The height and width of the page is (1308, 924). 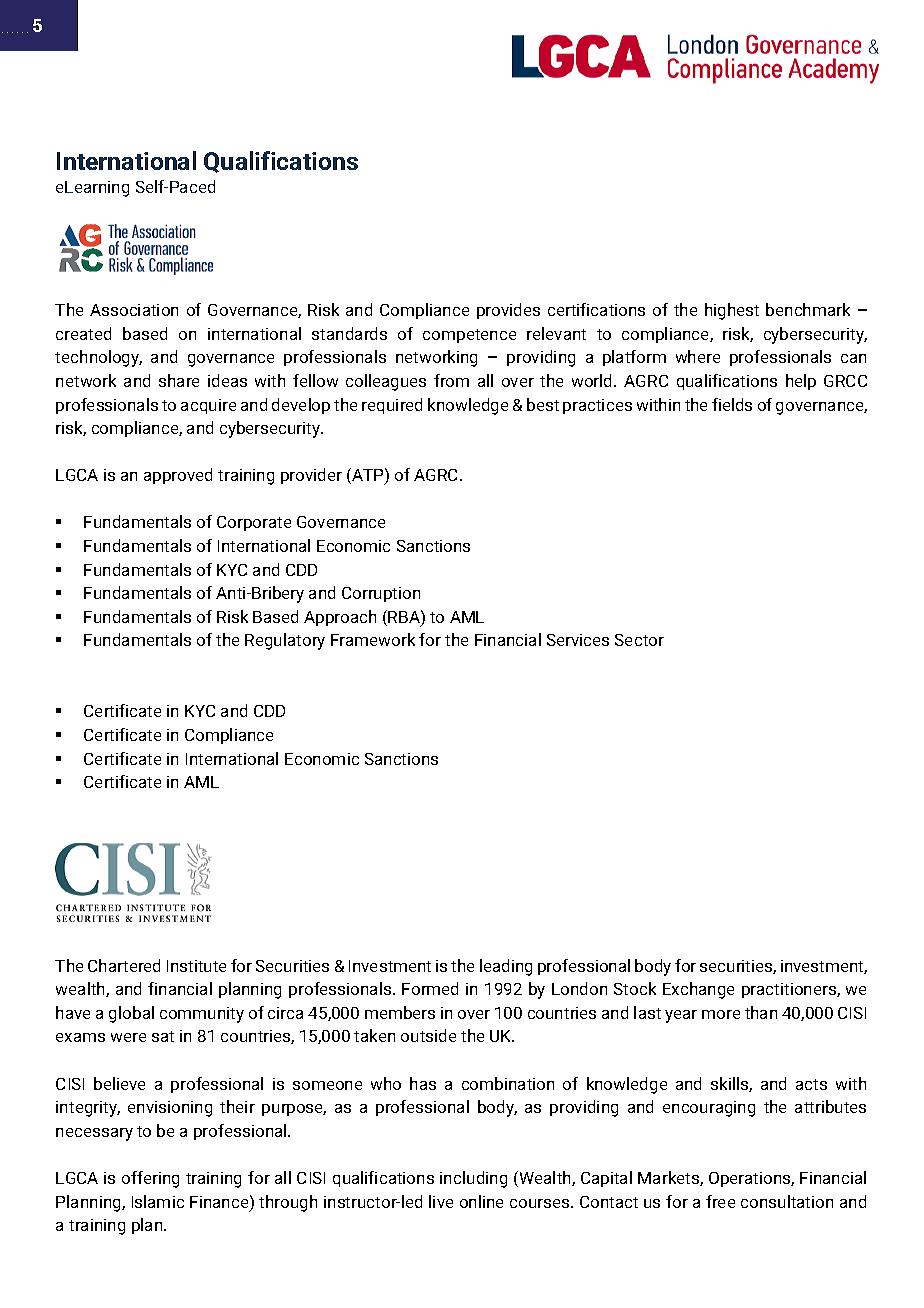 I want to click on Sector, so click(x=639, y=640).
